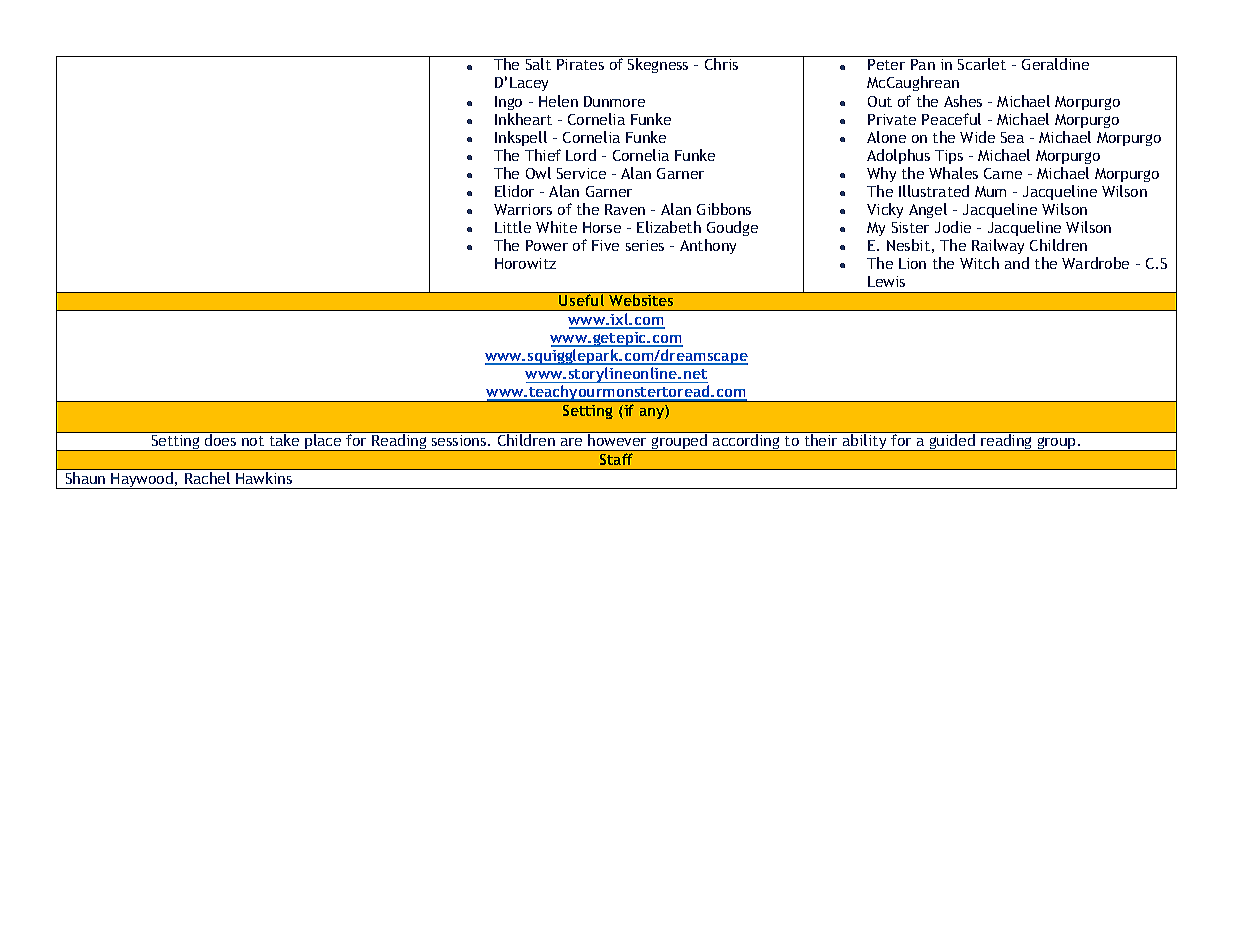 This image has width=1233, height=952. Describe the element at coordinates (998, 246) in the image. I see `Railway` at that location.
